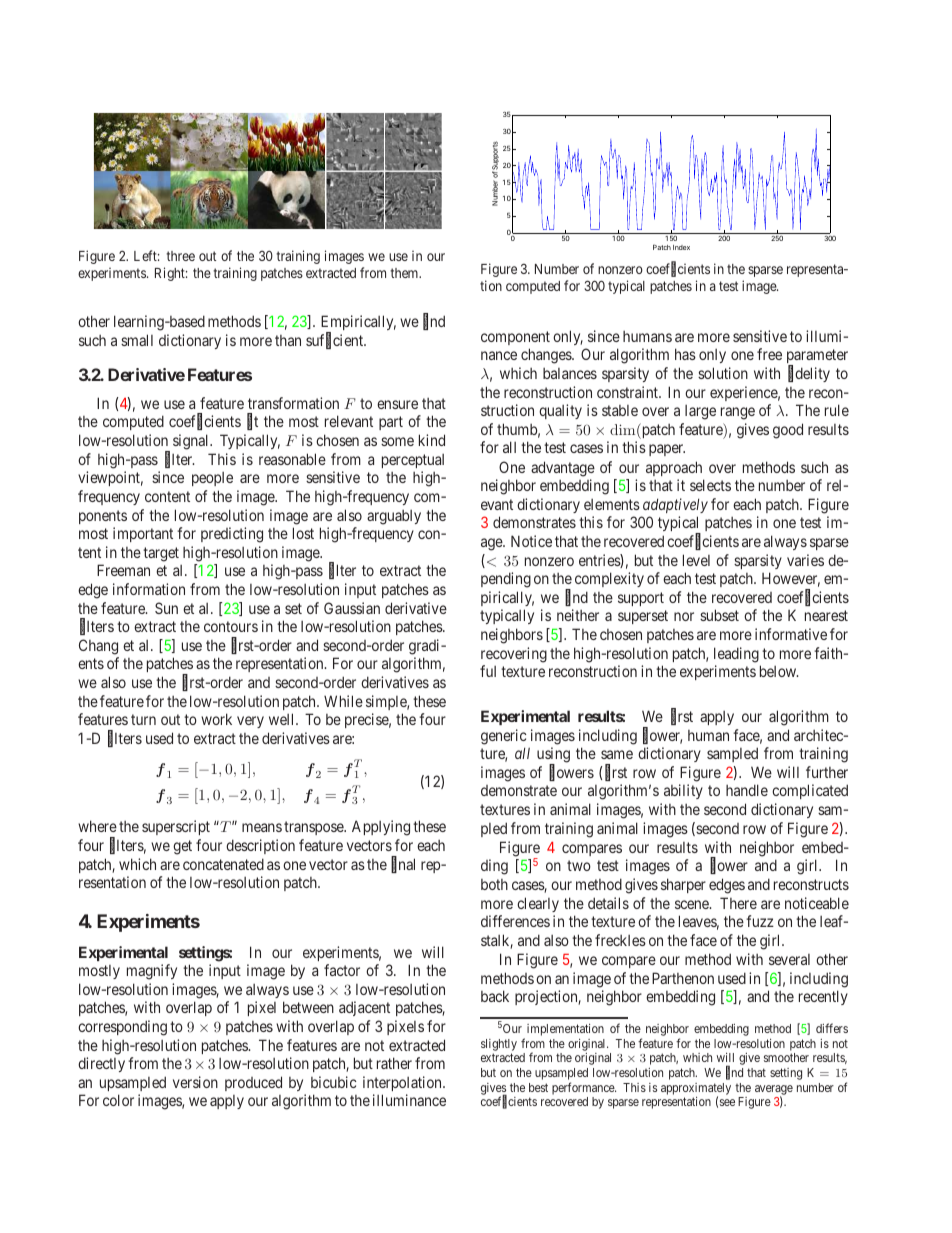 The image size is (952, 1233). Describe the element at coordinates (394, 517) in the screenshot. I see `arguably` at that location.
